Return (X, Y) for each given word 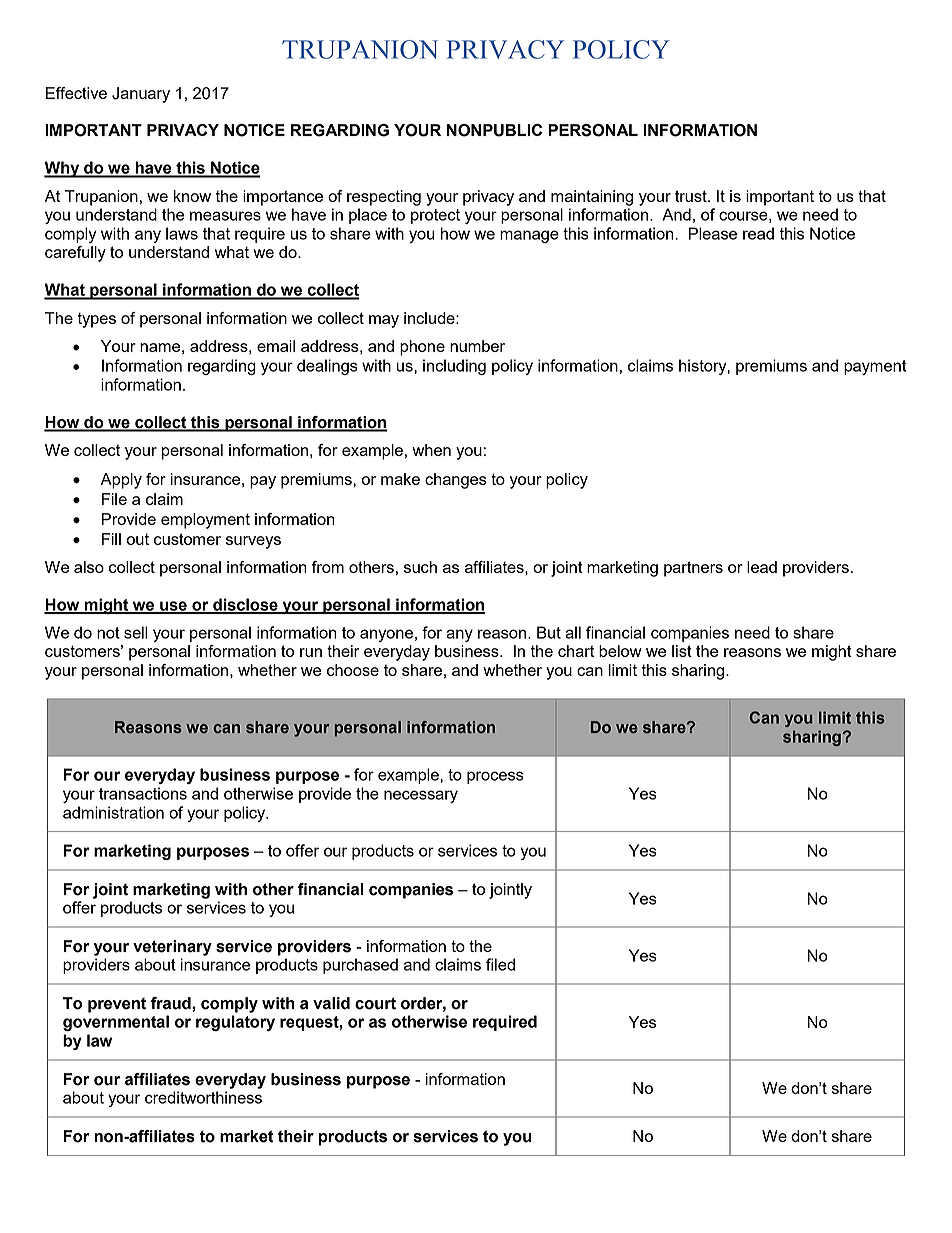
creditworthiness (203, 1097)
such (420, 567)
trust (692, 196)
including (454, 367)
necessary (421, 796)
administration (113, 812)
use (173, 607)
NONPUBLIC (494, 130)
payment (875, 367)
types (96, 320)
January (141, 95)
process (495, 777)
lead (762, 567)
